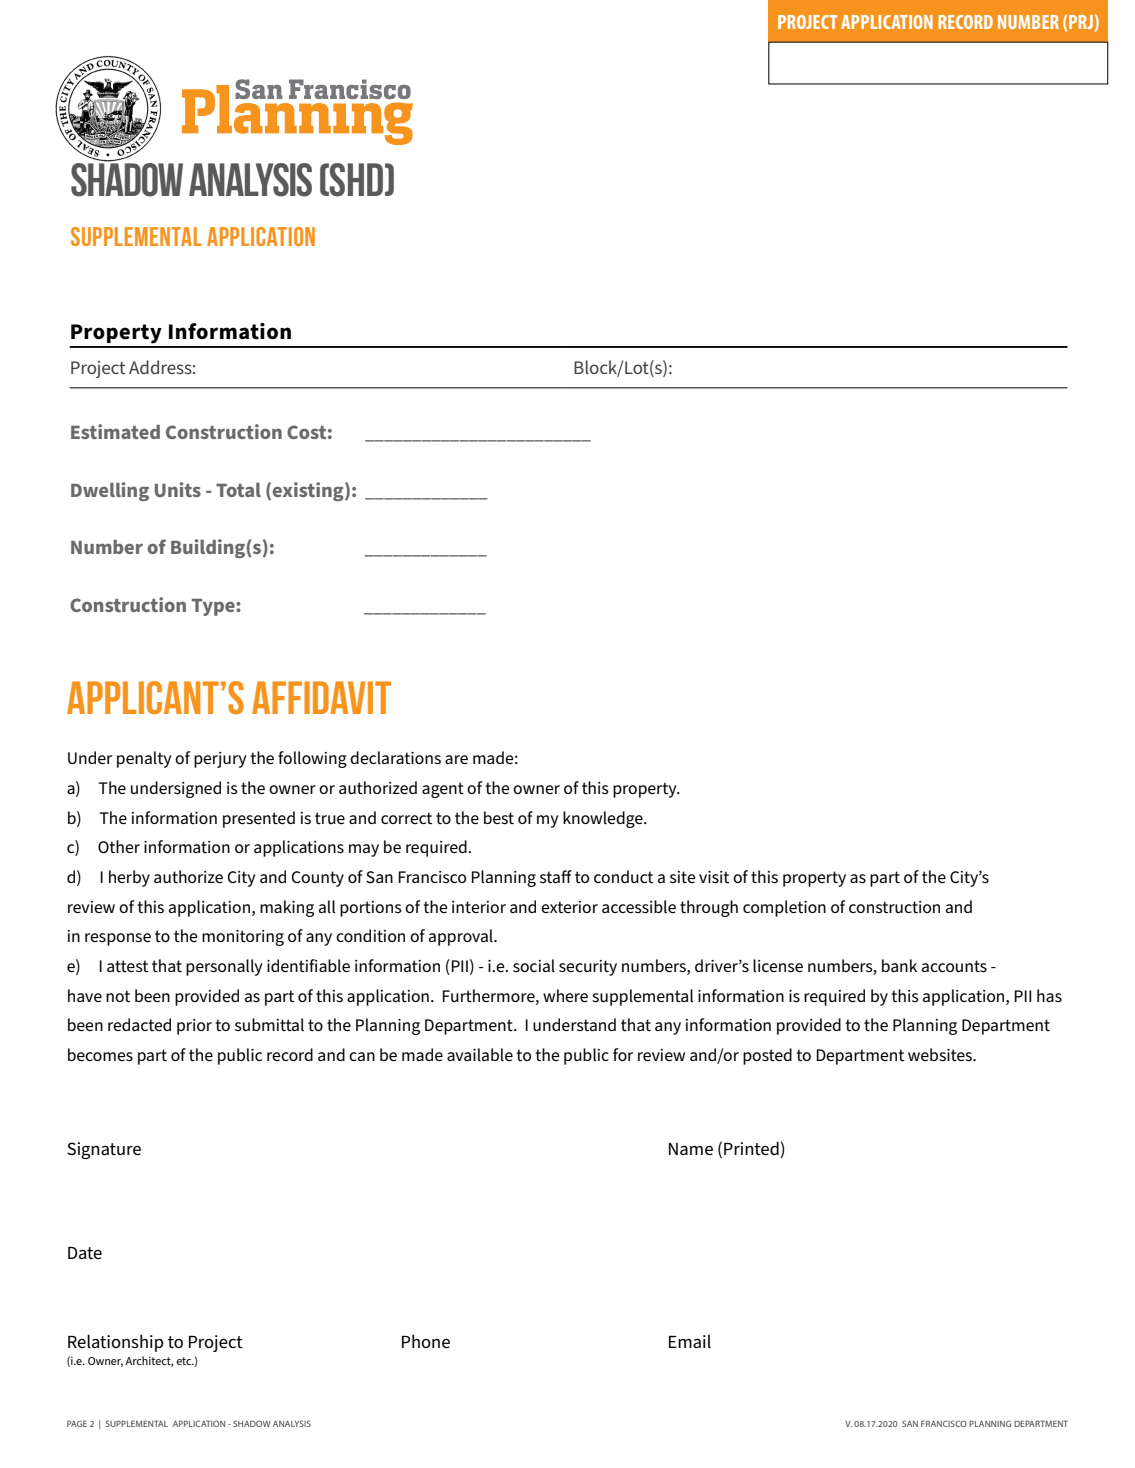 Image resolution: width=1135 pixels, height=1468 pixels. Describe the element at coordinates (243, 938) in the screenshot. I see `monitoring` at that location.
